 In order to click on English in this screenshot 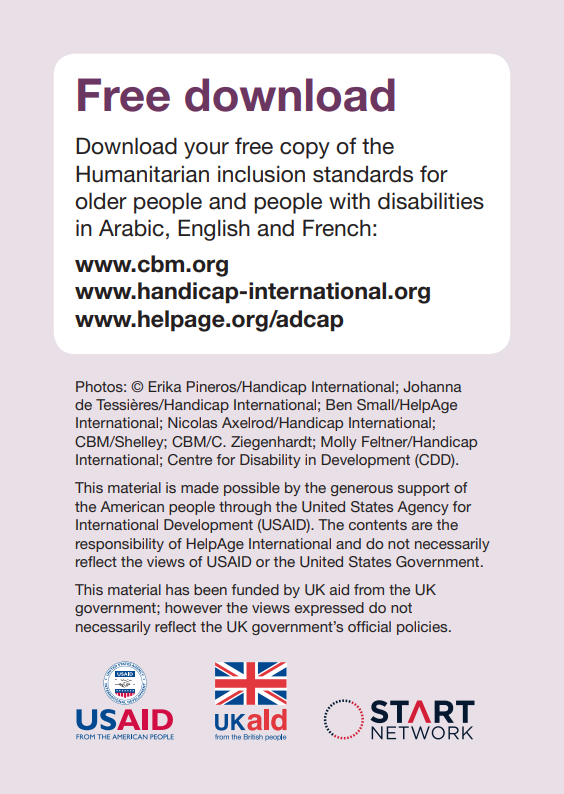, I will do `click(214, 230)`.
